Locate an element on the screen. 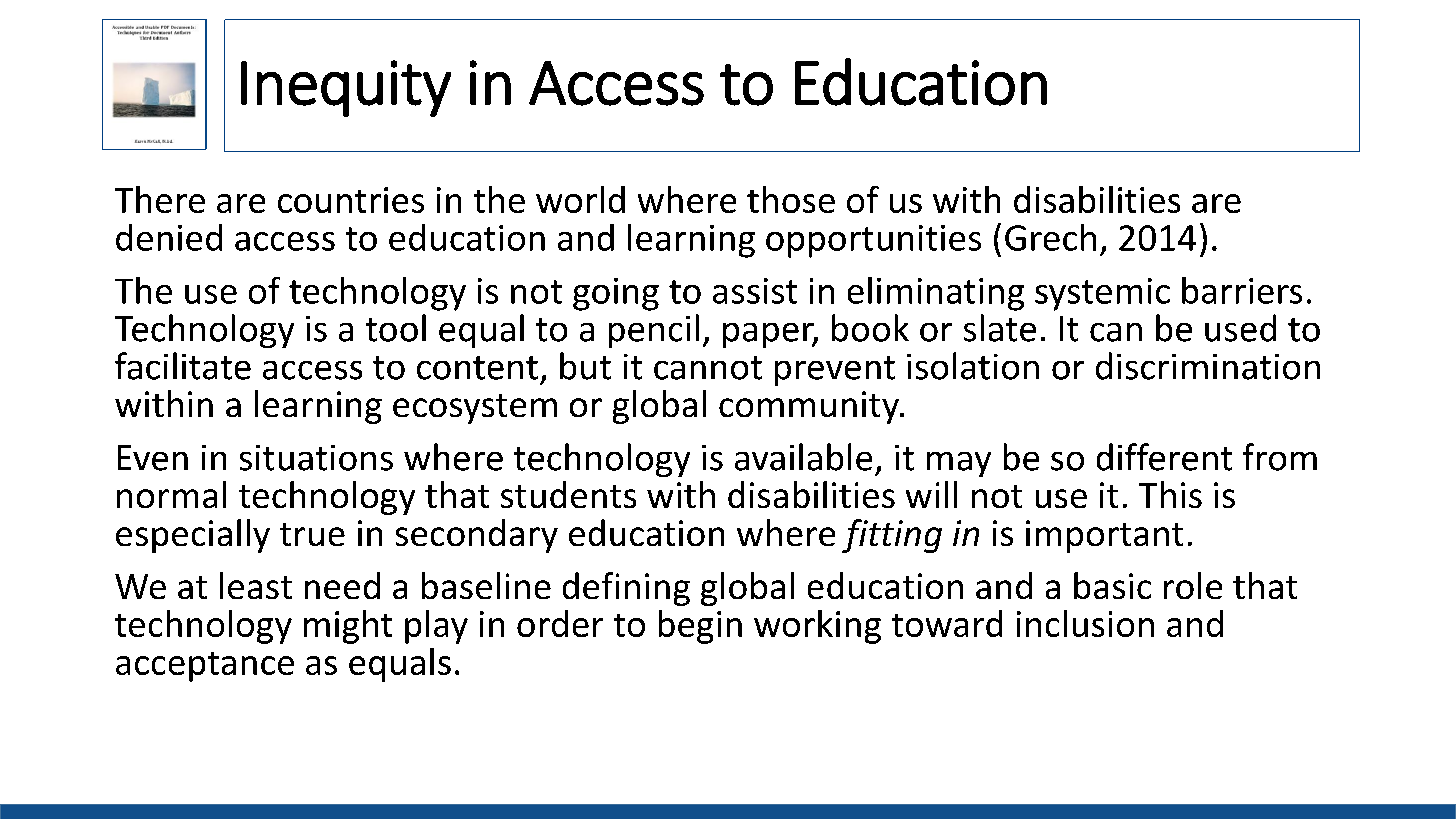  those is located at coordinates (791, 199).
